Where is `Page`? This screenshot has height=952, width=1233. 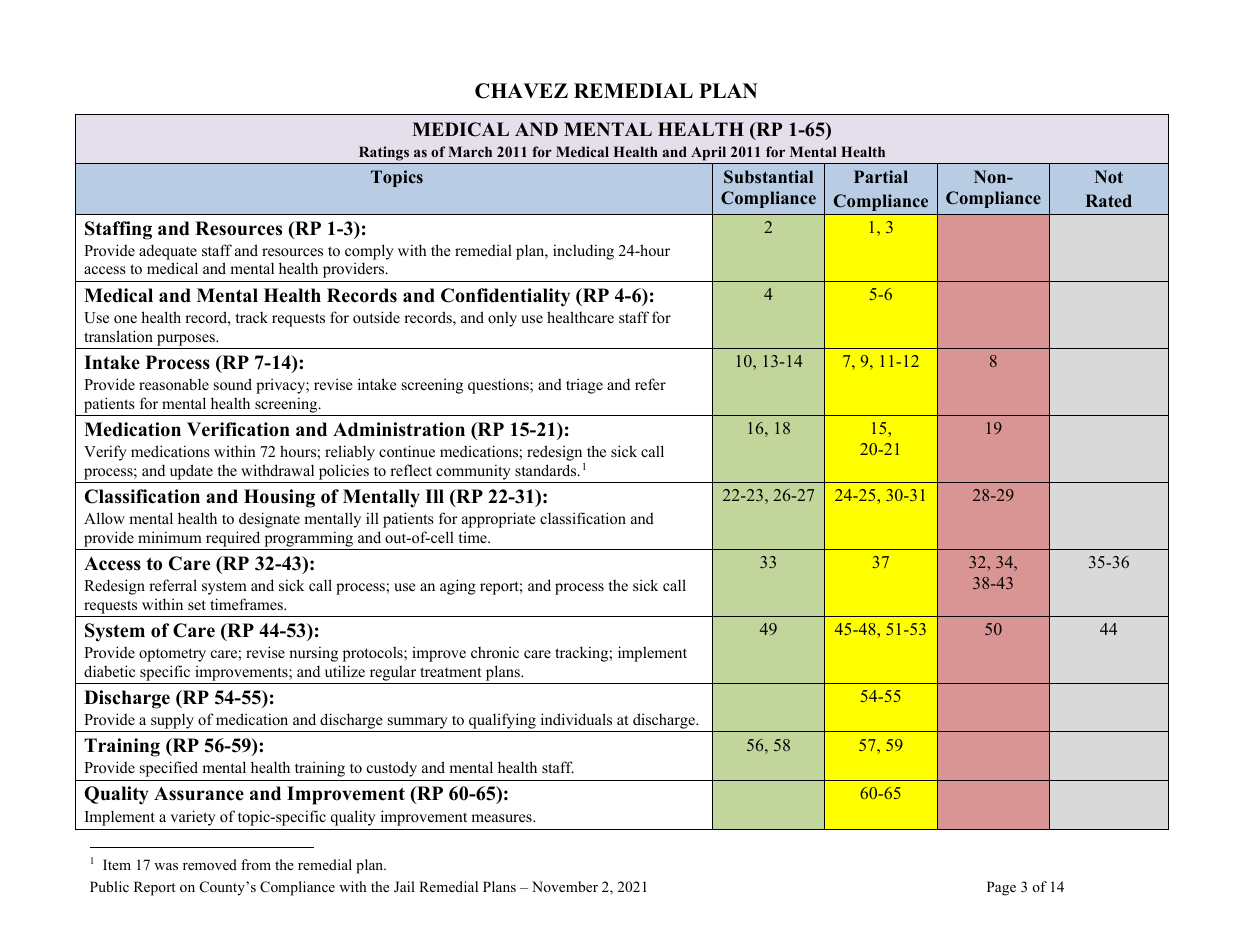 Page is located at coordinates (1001, 888).
